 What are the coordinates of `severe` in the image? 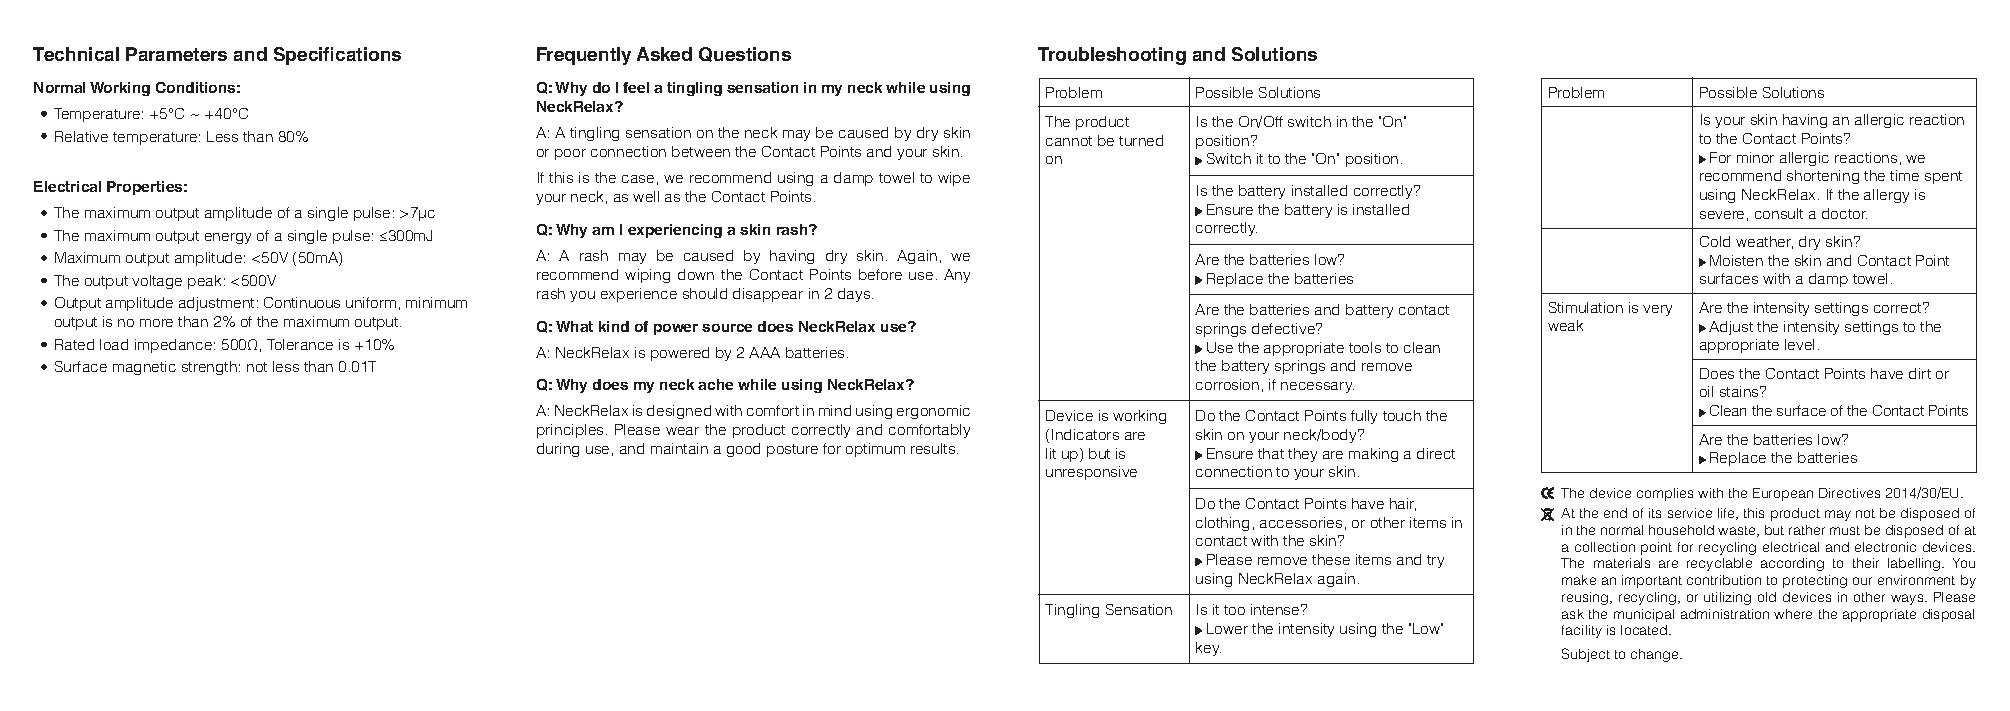 It's located at (1722, 215).
